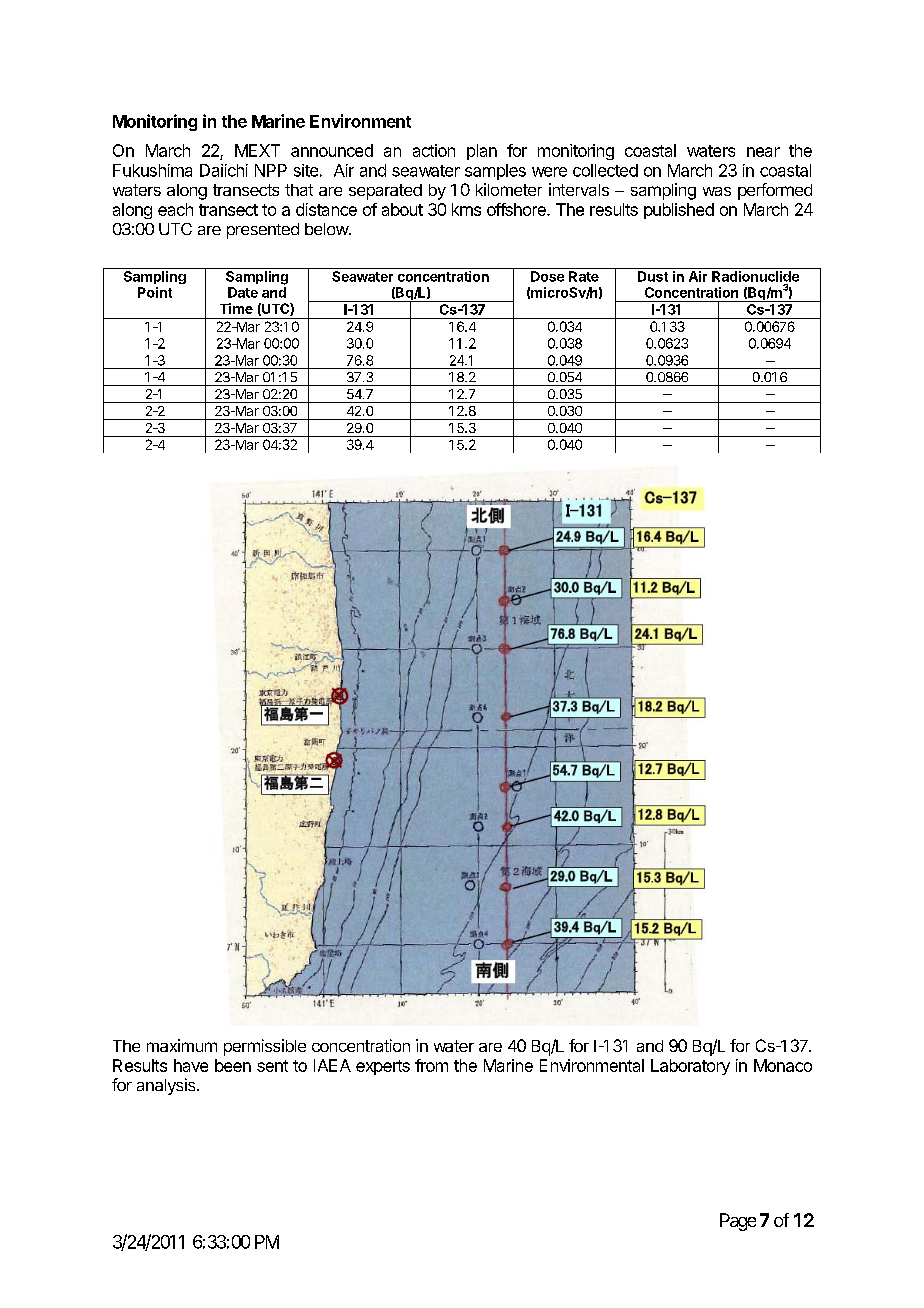  What do you see at coordinates (182, 1045) in the page?
I see `maximum` at bounding box center [182, 1045].
